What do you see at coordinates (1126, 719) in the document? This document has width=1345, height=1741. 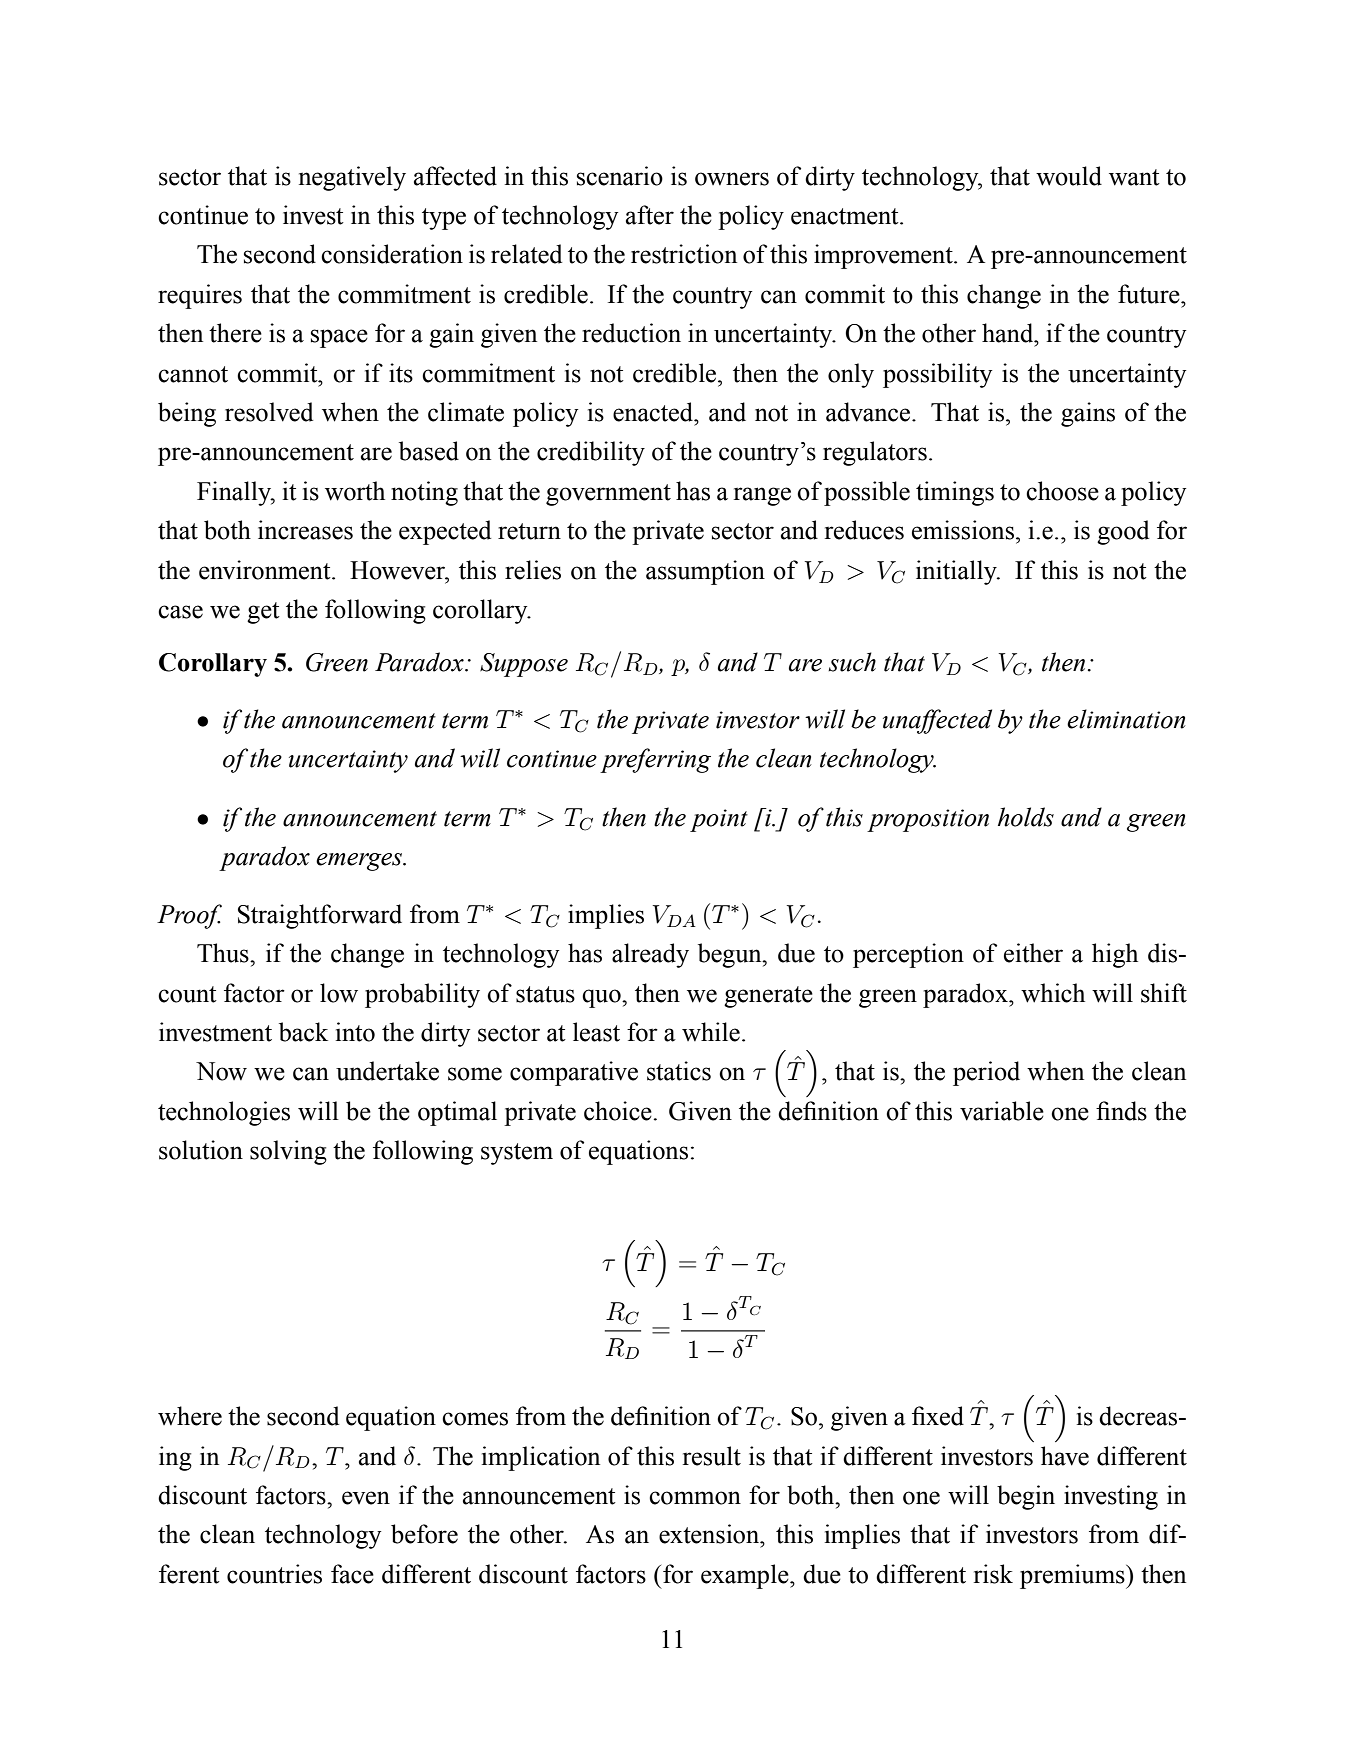 I see `elimination` at bounding box center [1126, 719].
